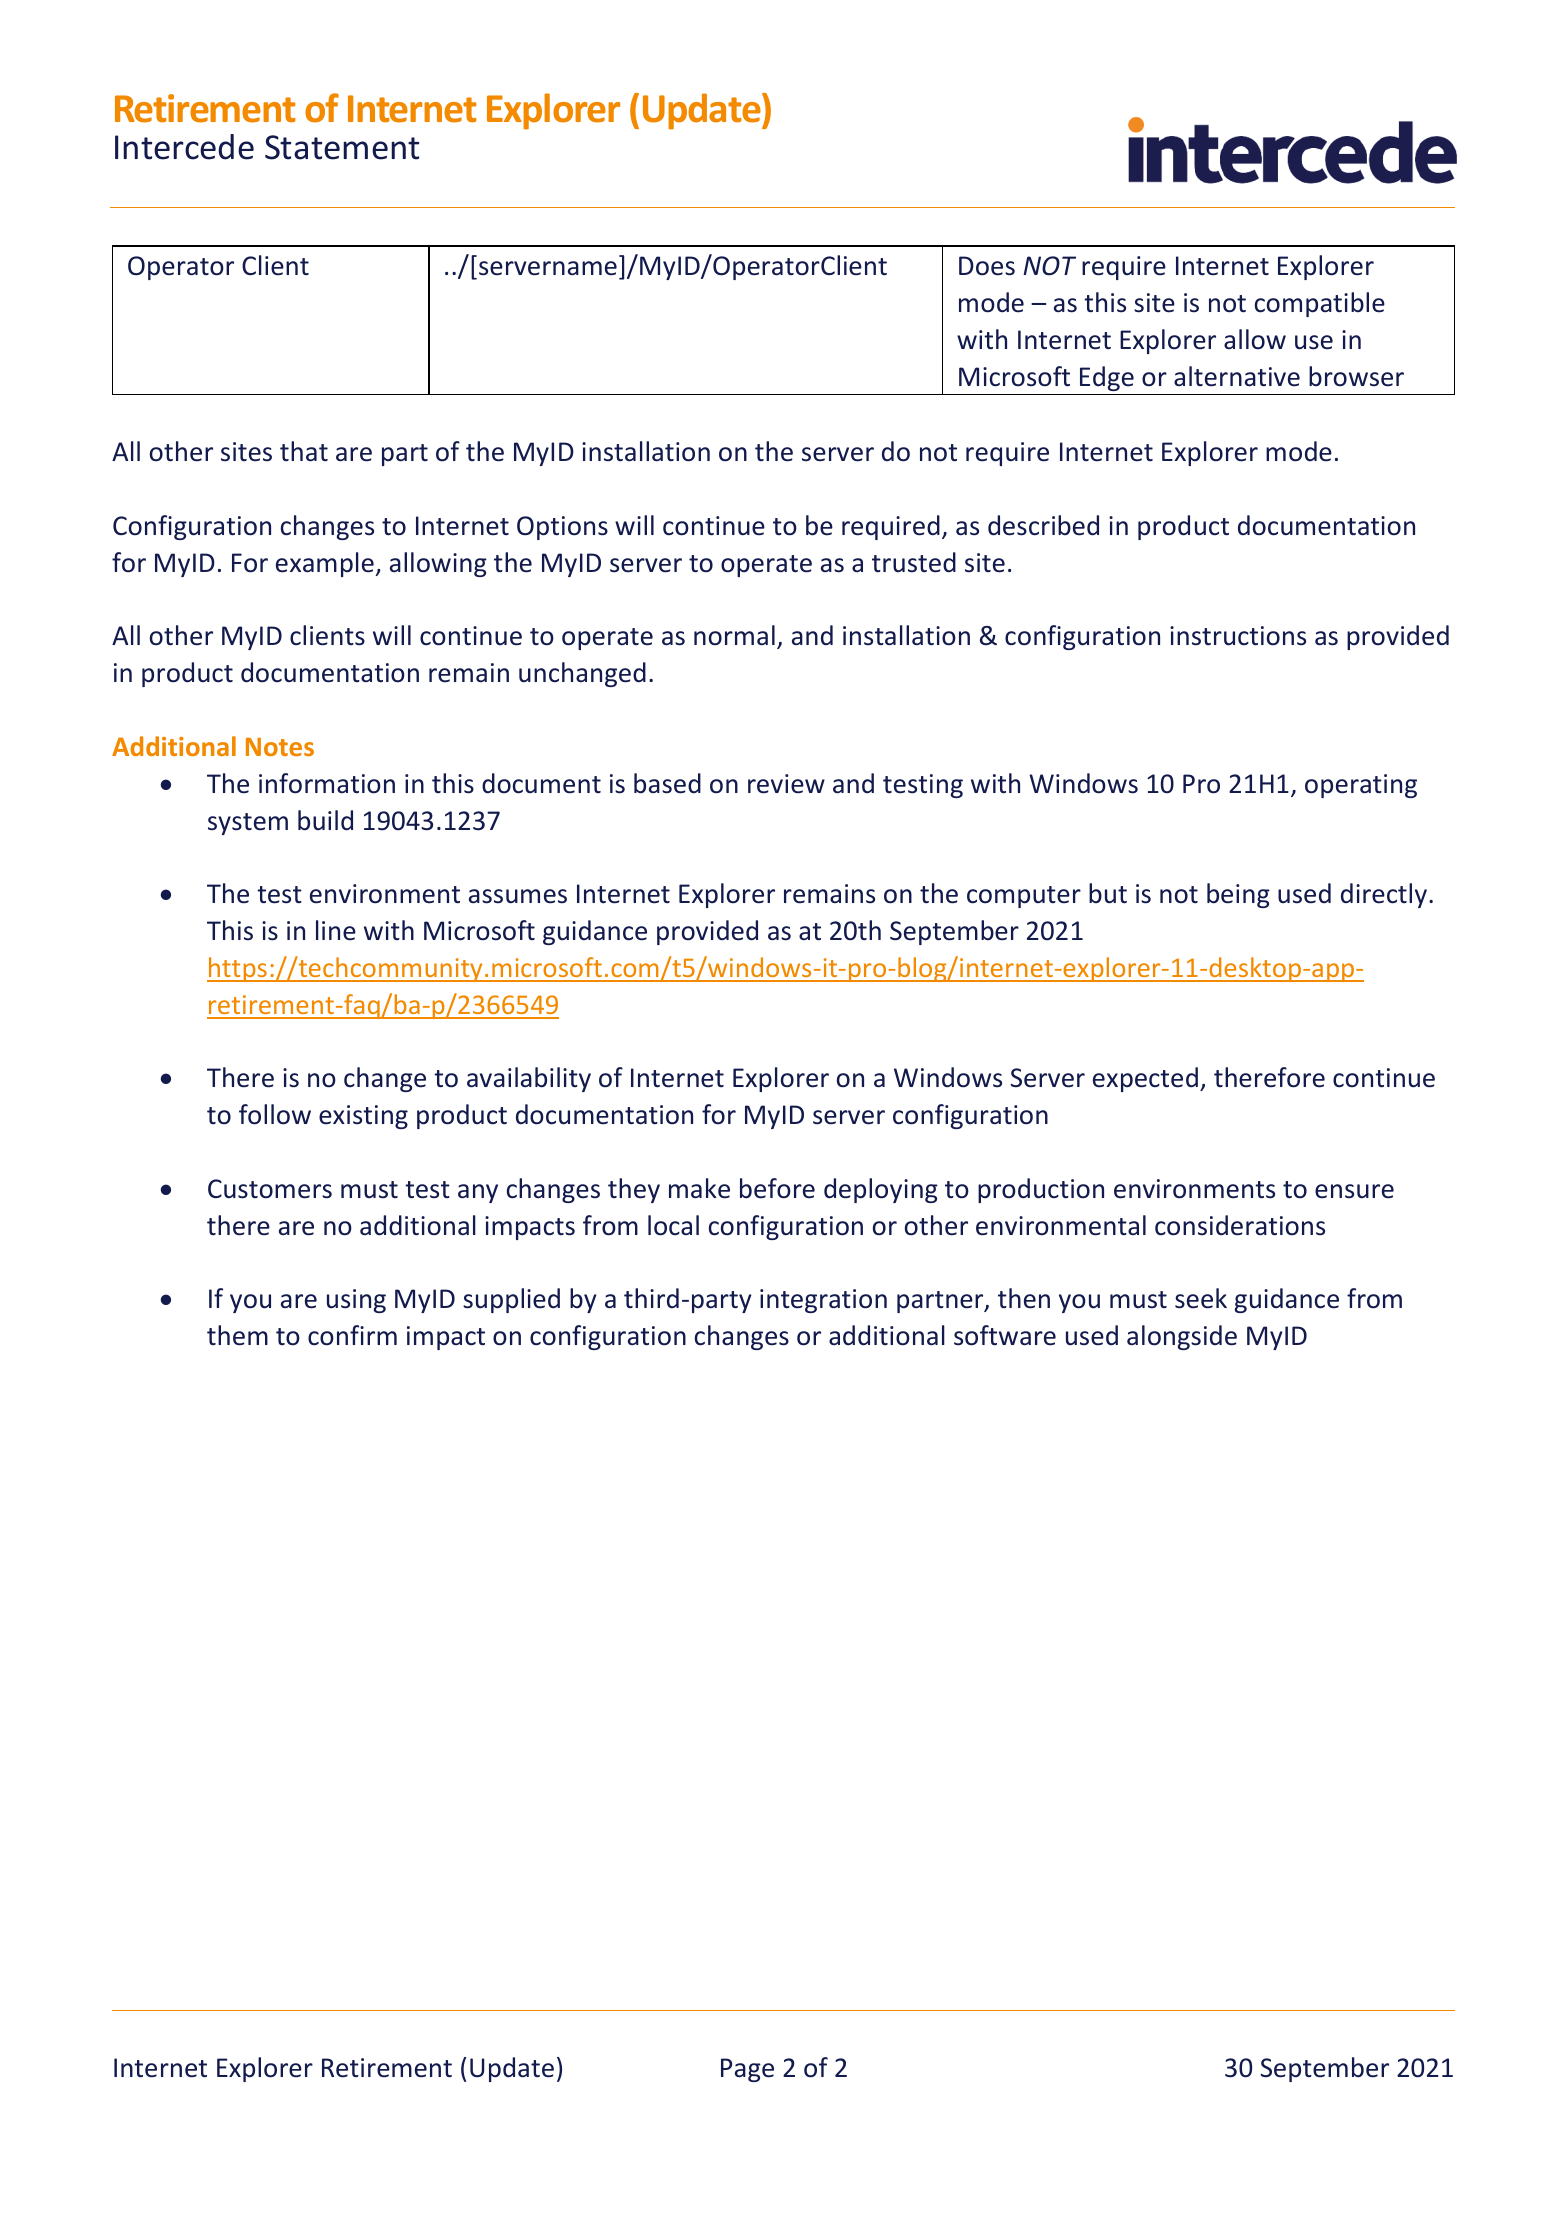 The width and height of the screenshot is (1566, 2215). What do you see at coordinates (342, 147) in the screenshot?
I see `Statement` at bounding box center [342, 147].
